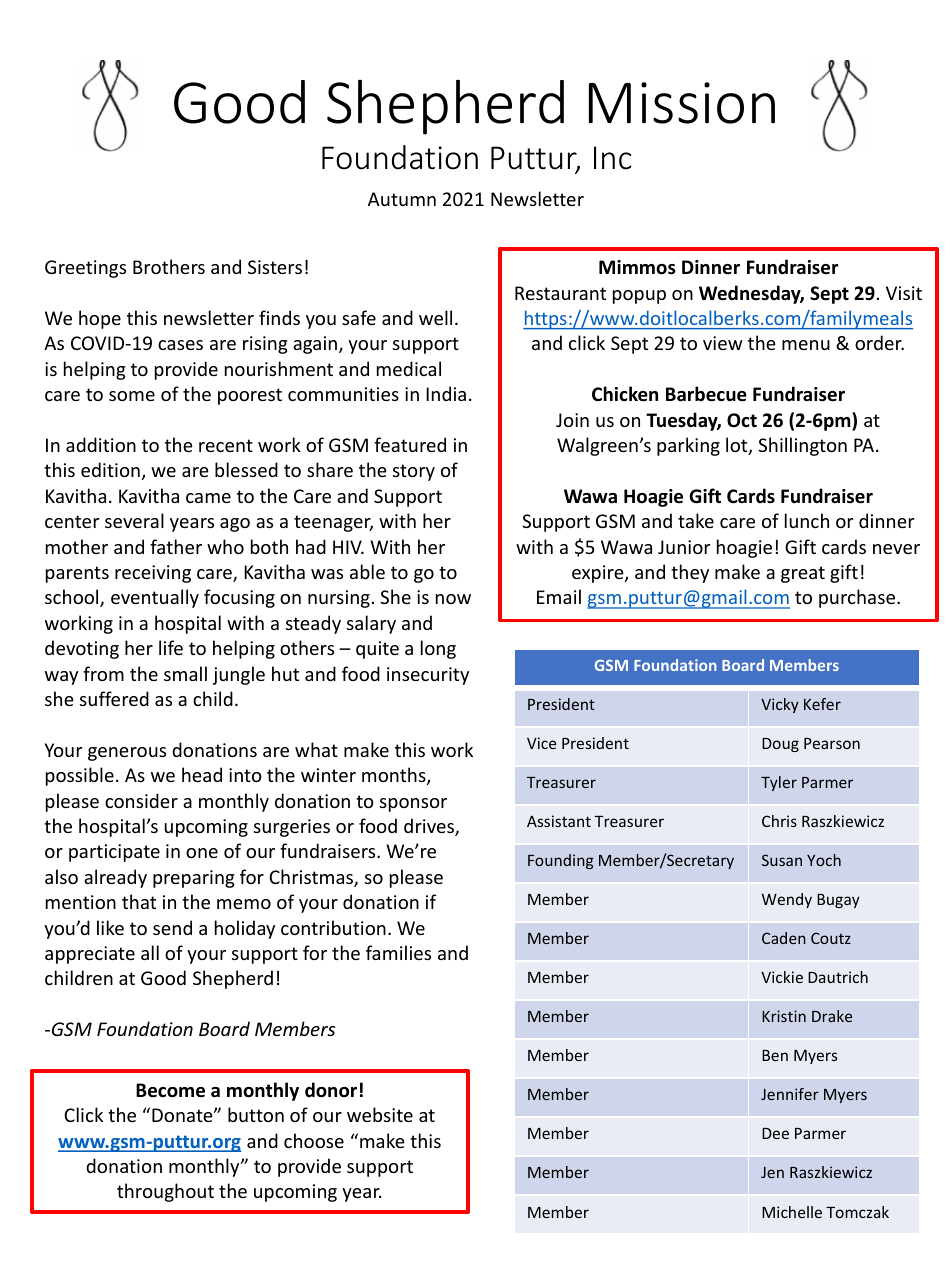 Image resolution: width=952 pixels, height=1270 pixels. Describe the element at coordinates (171, 647) in the page. I see `life` at that location.
